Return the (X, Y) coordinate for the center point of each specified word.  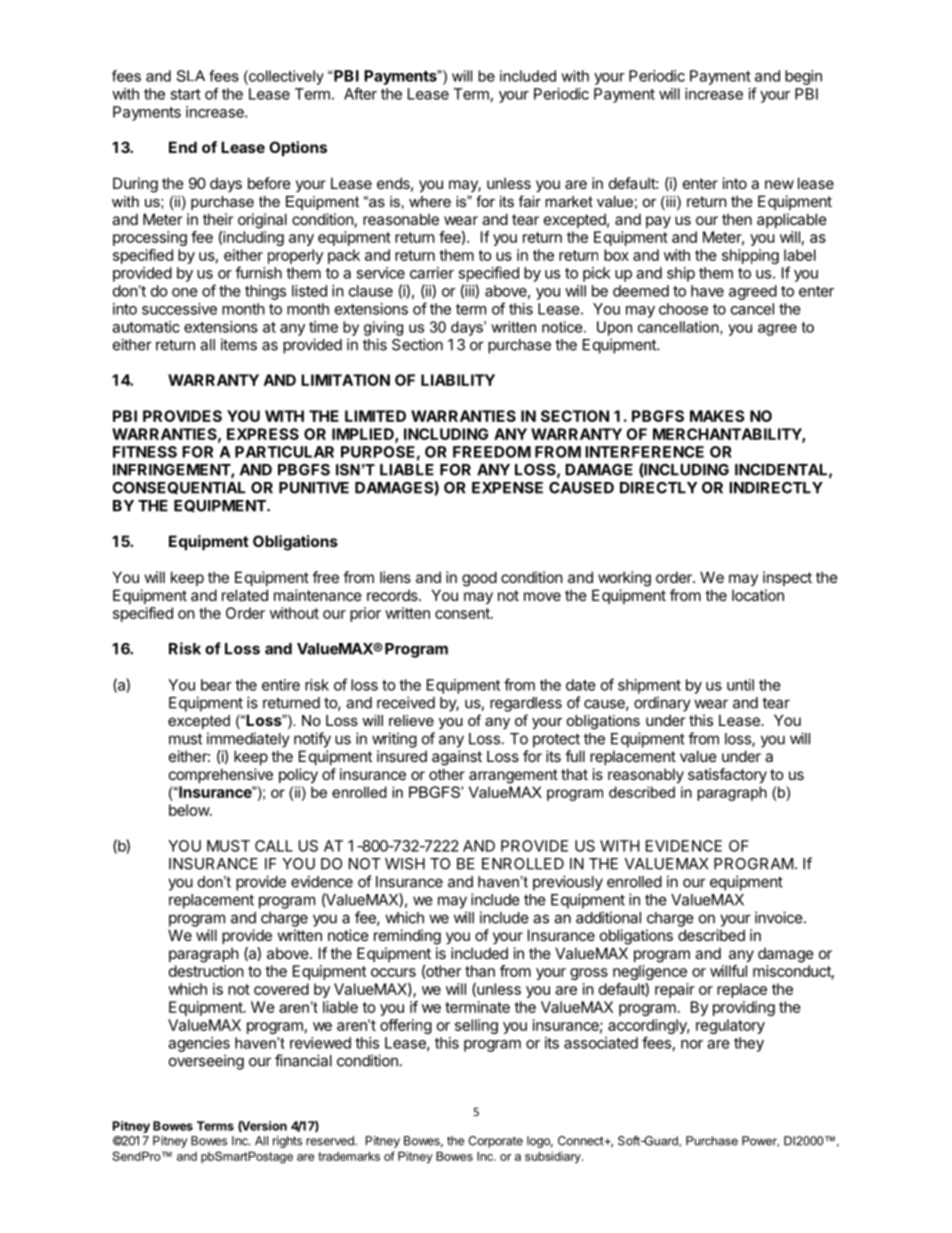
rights (287, 1142)
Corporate (495, 1142)
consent (463, 613)
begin (803, 77)
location (758, 595)
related (245, 595)
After (360, 93)
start (185, 94)
